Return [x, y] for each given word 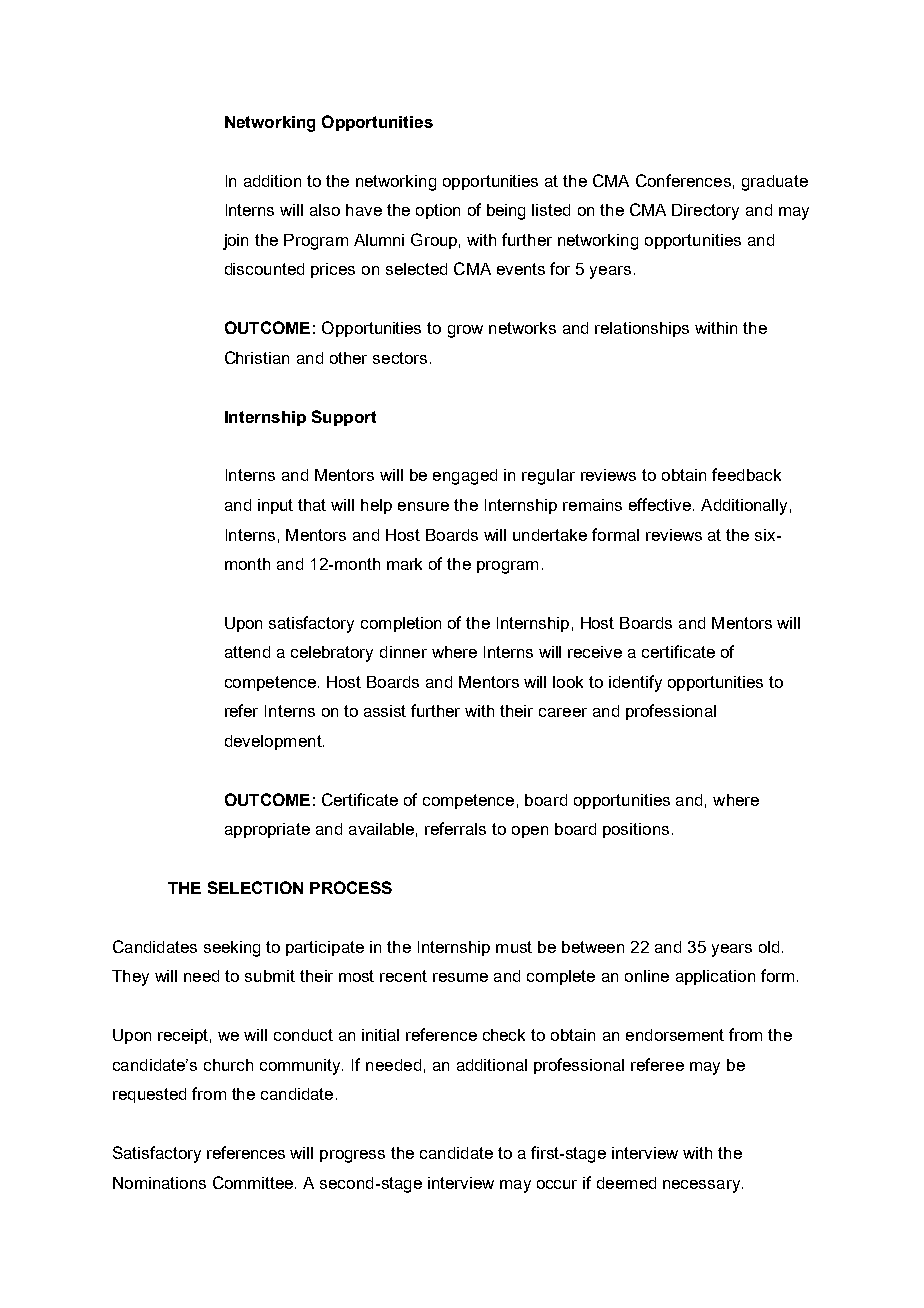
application [715, 977]
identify [635, 683]
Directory [705, 212]
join [235, 242]
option [438, 211]
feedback [746, 474]
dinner [403, 652]
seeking [232, 949]
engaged [465, 477]
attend [247, 652]
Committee [254, 1182]
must [514, 947]
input [275, 506]
